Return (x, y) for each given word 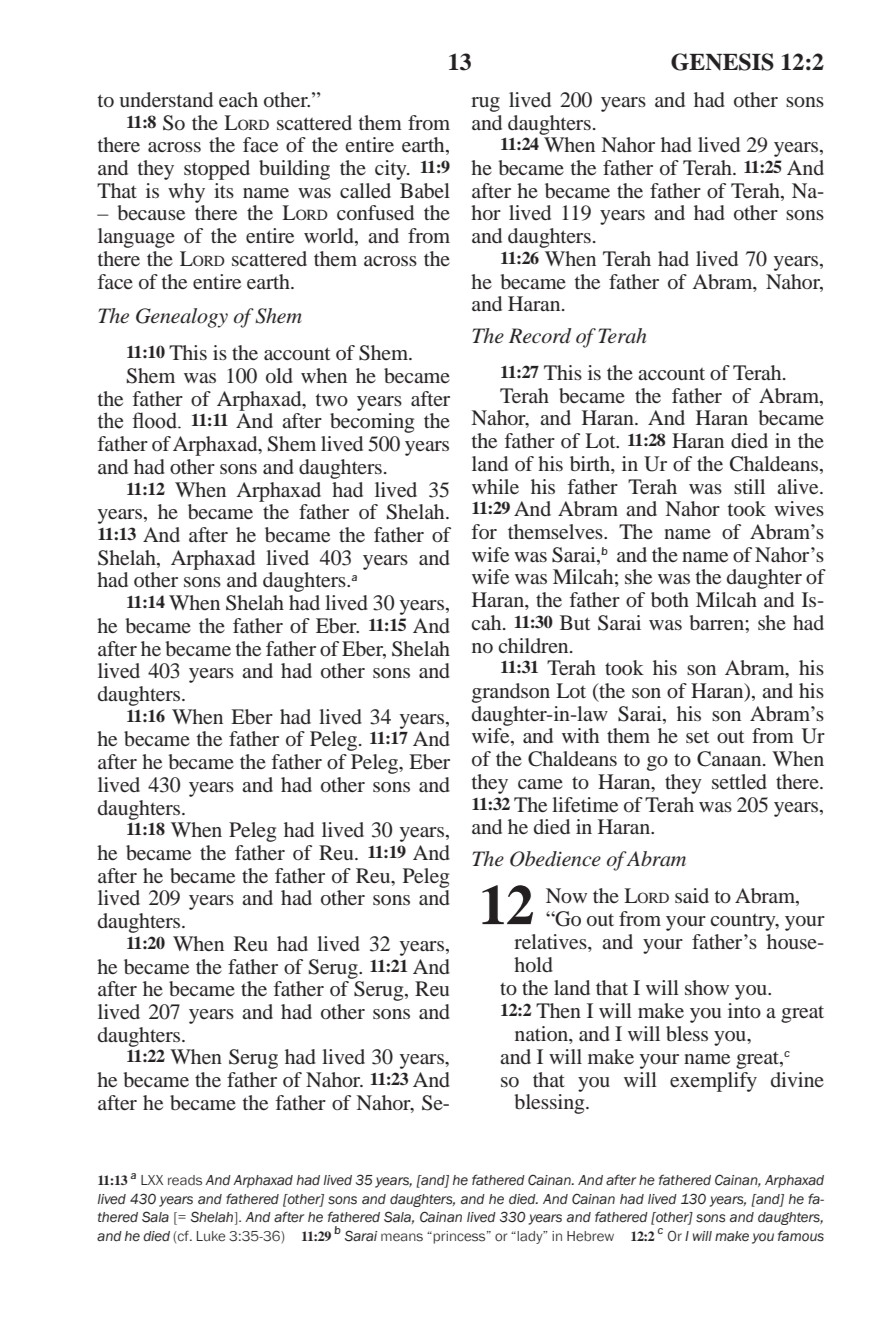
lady (531, 1237)
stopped (217, 170)
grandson (511, 693)
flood (156, 420)
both (670, 600)
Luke (211, 1236)
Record (540, 336)
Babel (425, 191)
